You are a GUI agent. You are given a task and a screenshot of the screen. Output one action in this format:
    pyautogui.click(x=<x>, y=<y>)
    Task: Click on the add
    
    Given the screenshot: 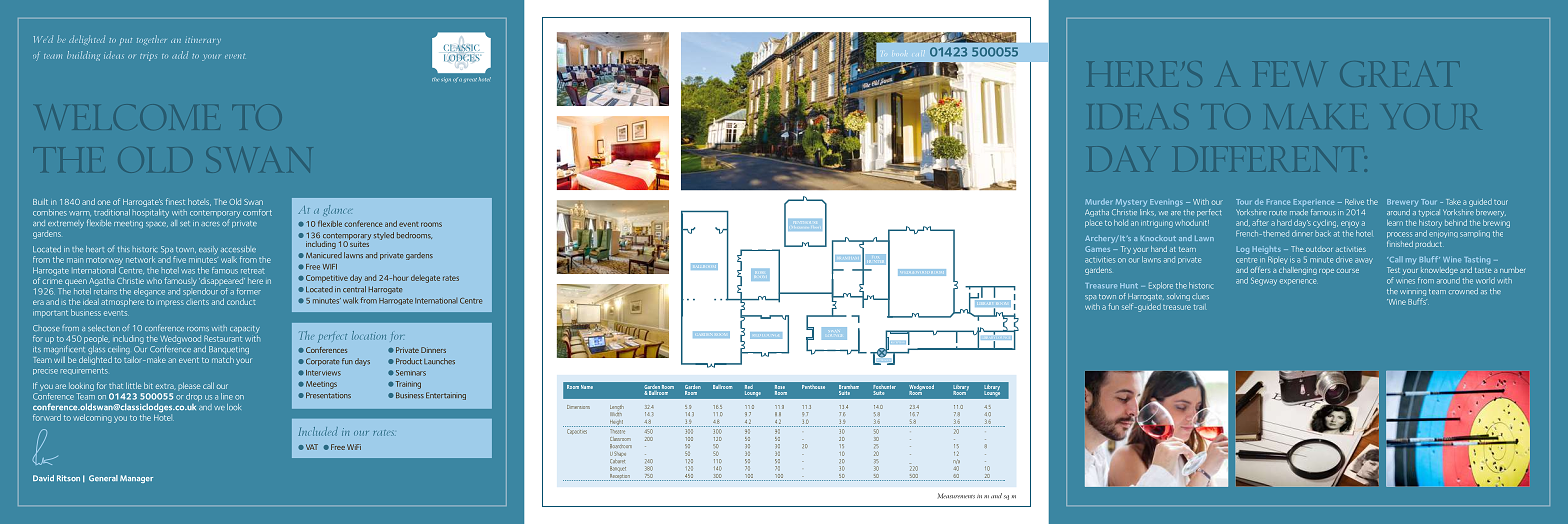 What is the action you would take?
    pyautogui.click(x=180, y=55)
